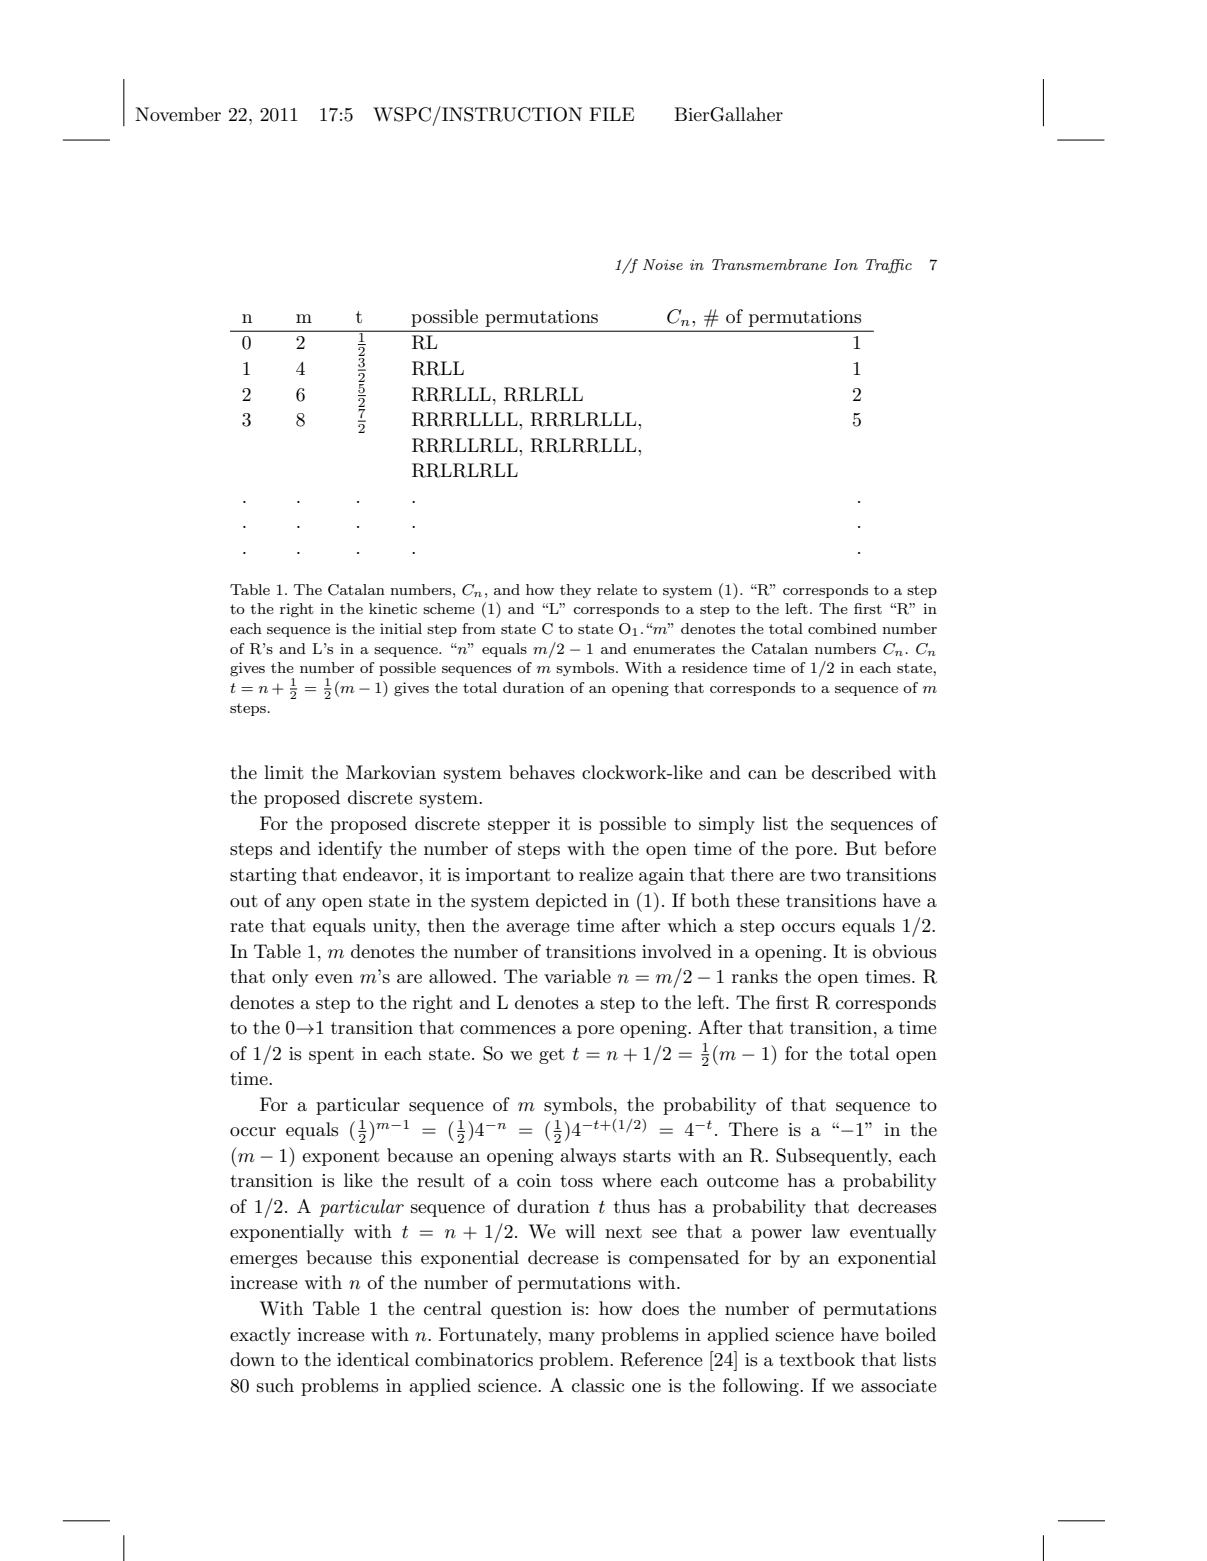 The width and height of the document is (1207, 1561). What do you see at coordinates (817, 1359) in the document?
I see `textbook` at bounding box center [817, 1359].
